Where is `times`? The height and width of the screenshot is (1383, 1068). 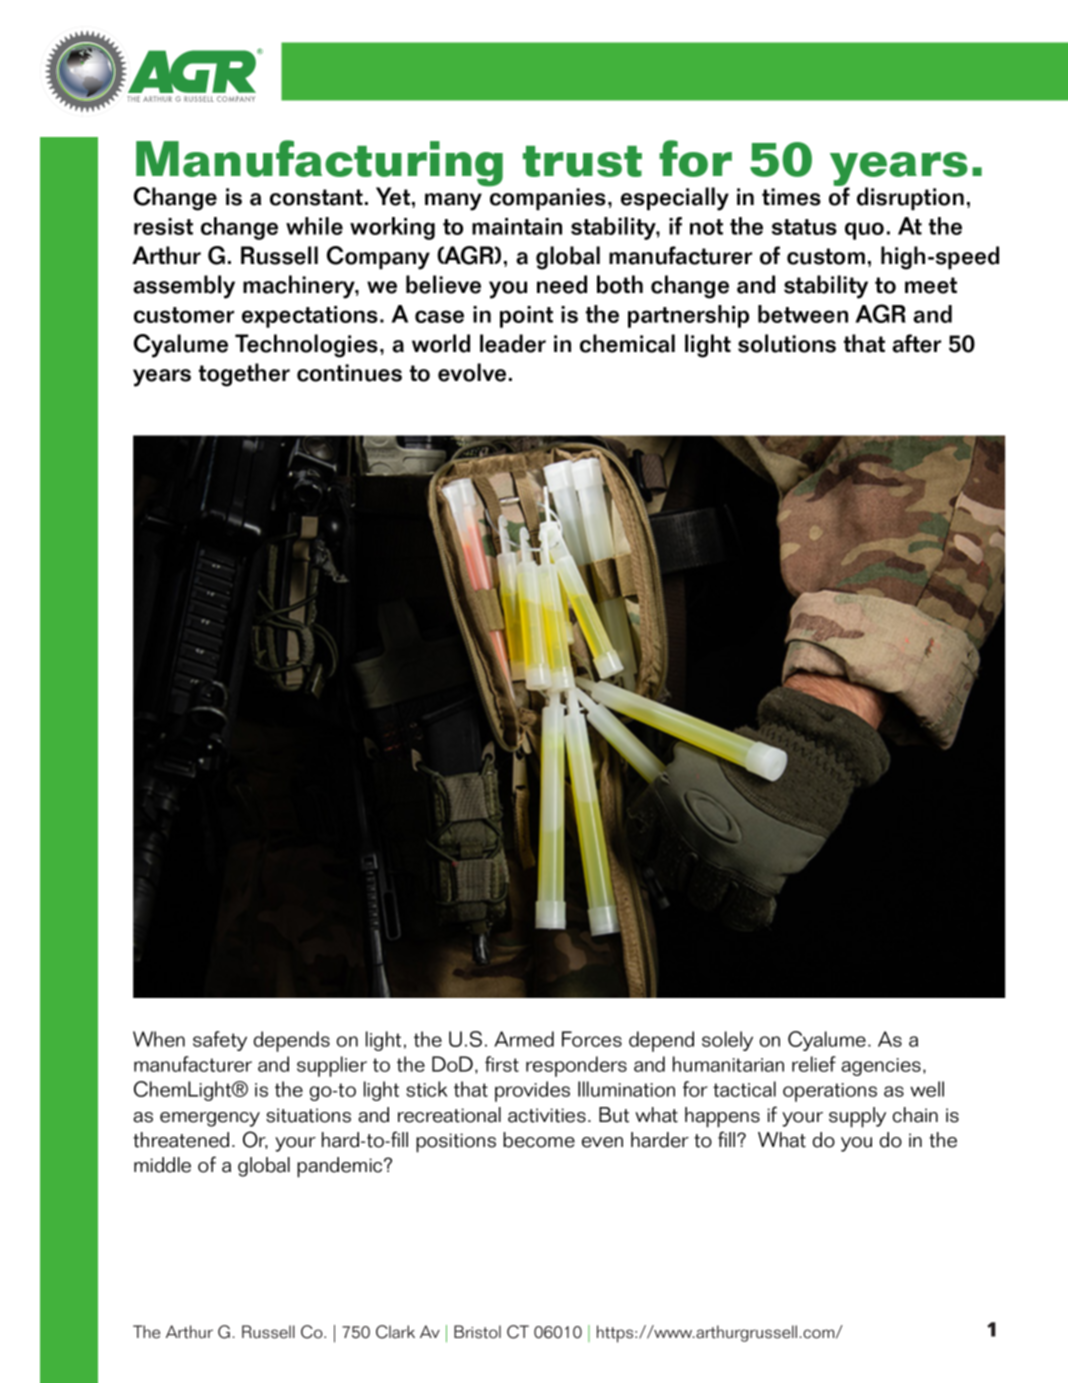 times is located at coordinates (791, 197).
